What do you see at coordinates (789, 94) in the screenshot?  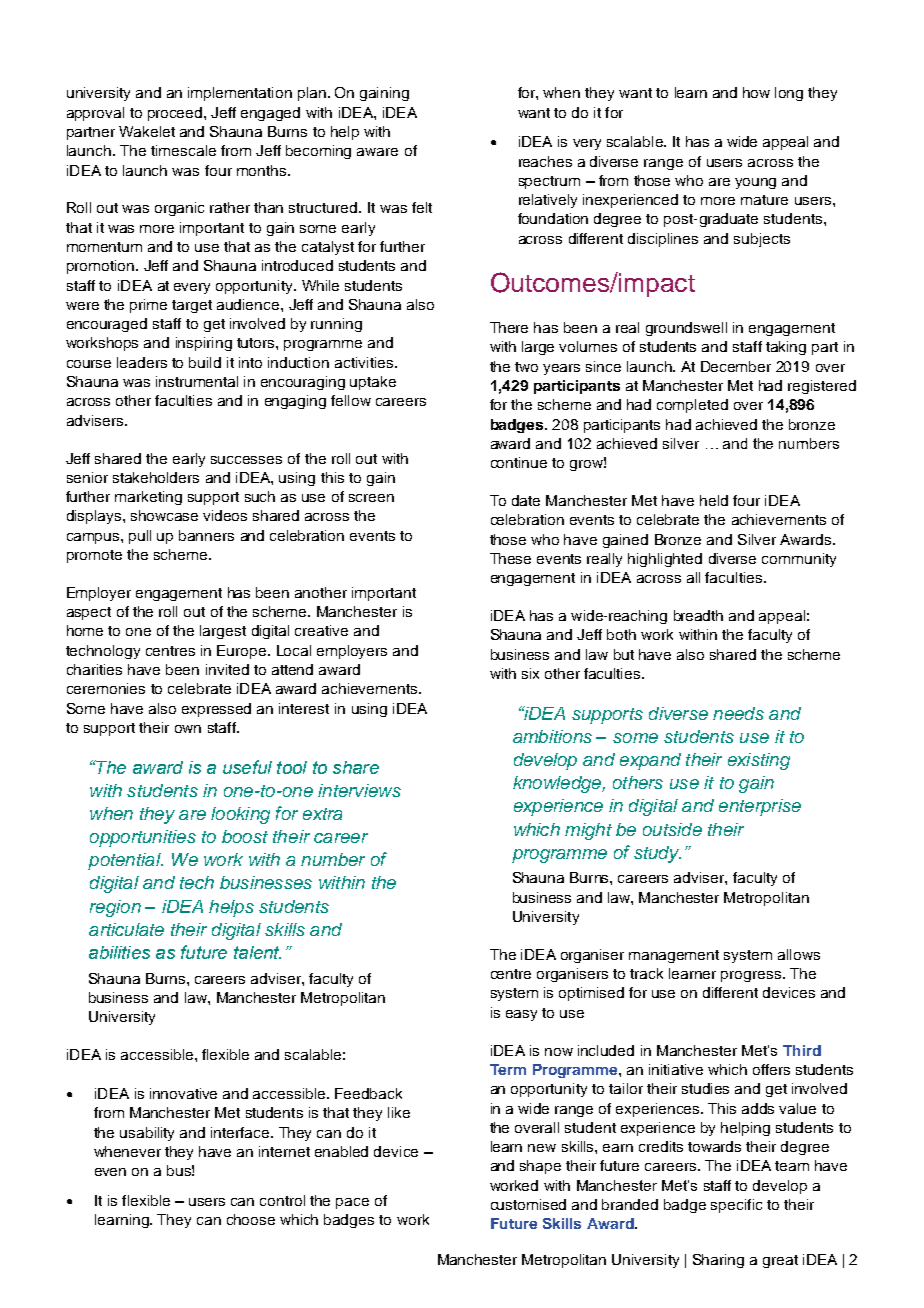 I see `long` at bounding box center [789, 94].
